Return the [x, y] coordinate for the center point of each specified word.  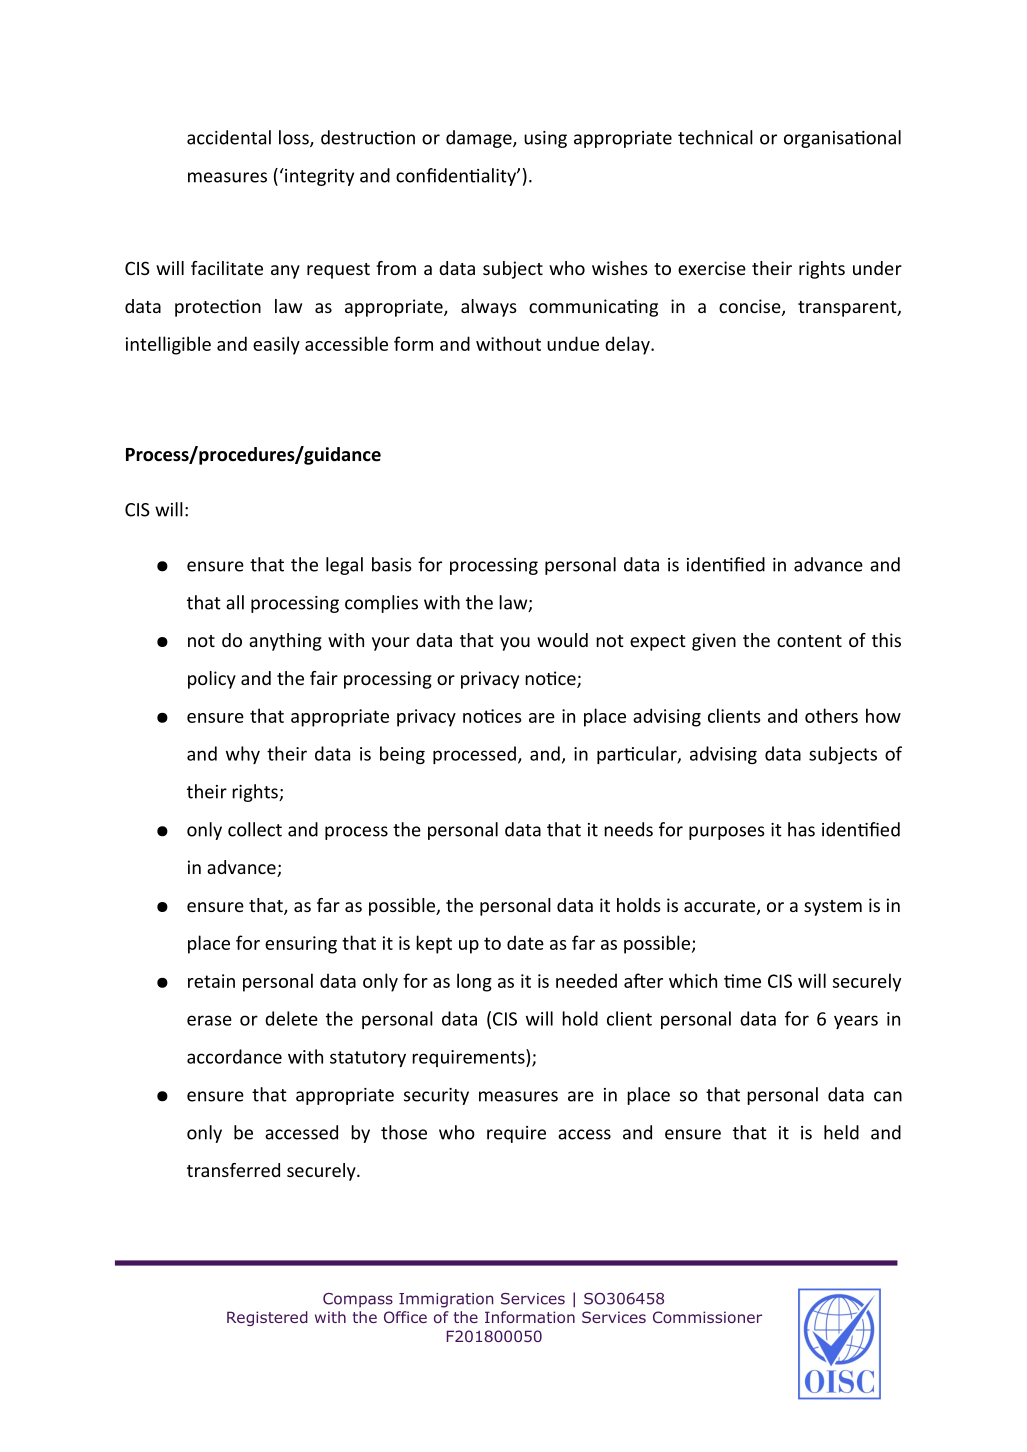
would [562, 640]
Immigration [446, 1300]
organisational [842, 139]
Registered [267, 1318]
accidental [229, 137]
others [831, 715]
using [545, 139]
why [243, 755]
